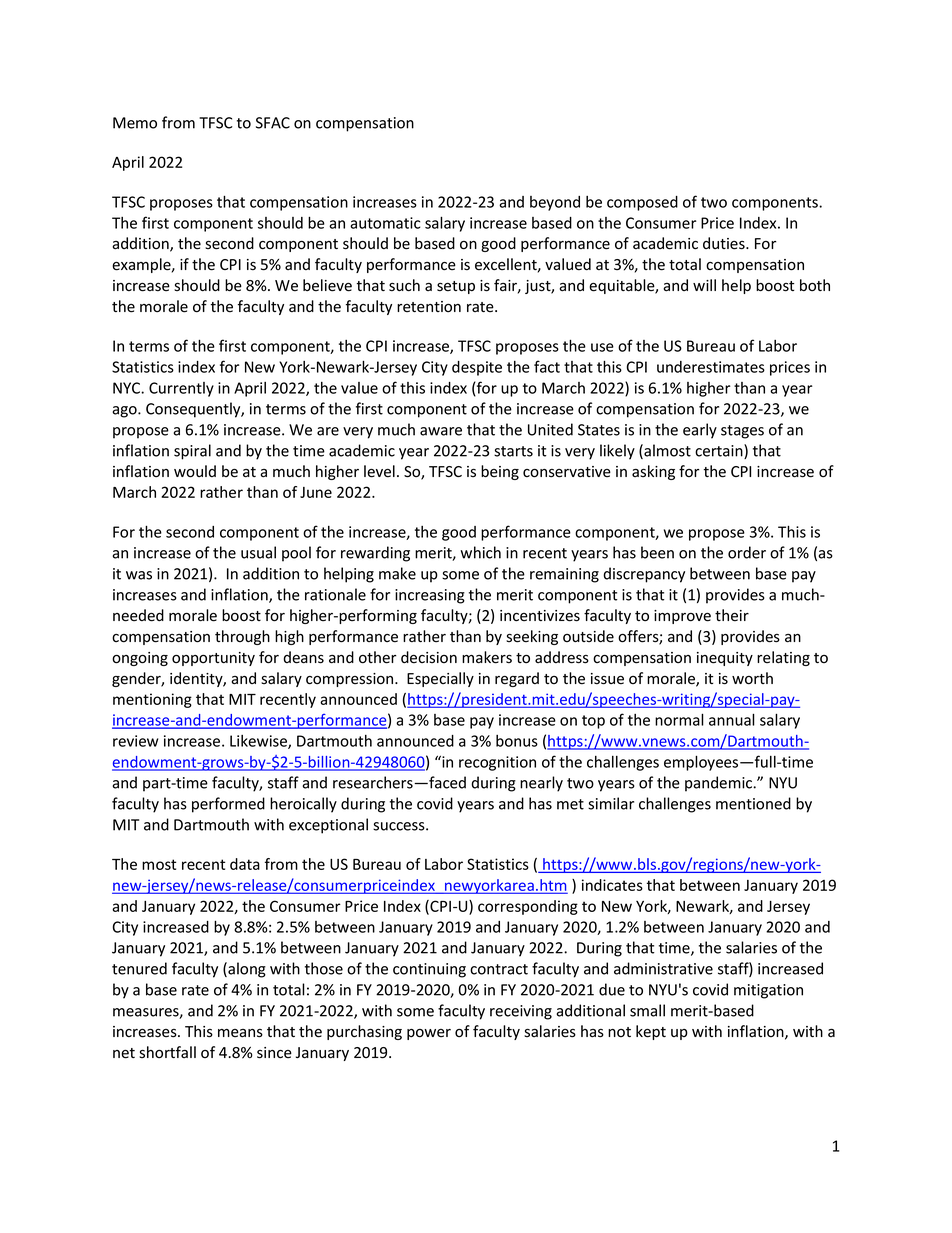 The width and height of the page is (952, 1233). What do you see at coordinates (429, 1034) in the page?
I see `power` at bounding box center [429, 1034].
